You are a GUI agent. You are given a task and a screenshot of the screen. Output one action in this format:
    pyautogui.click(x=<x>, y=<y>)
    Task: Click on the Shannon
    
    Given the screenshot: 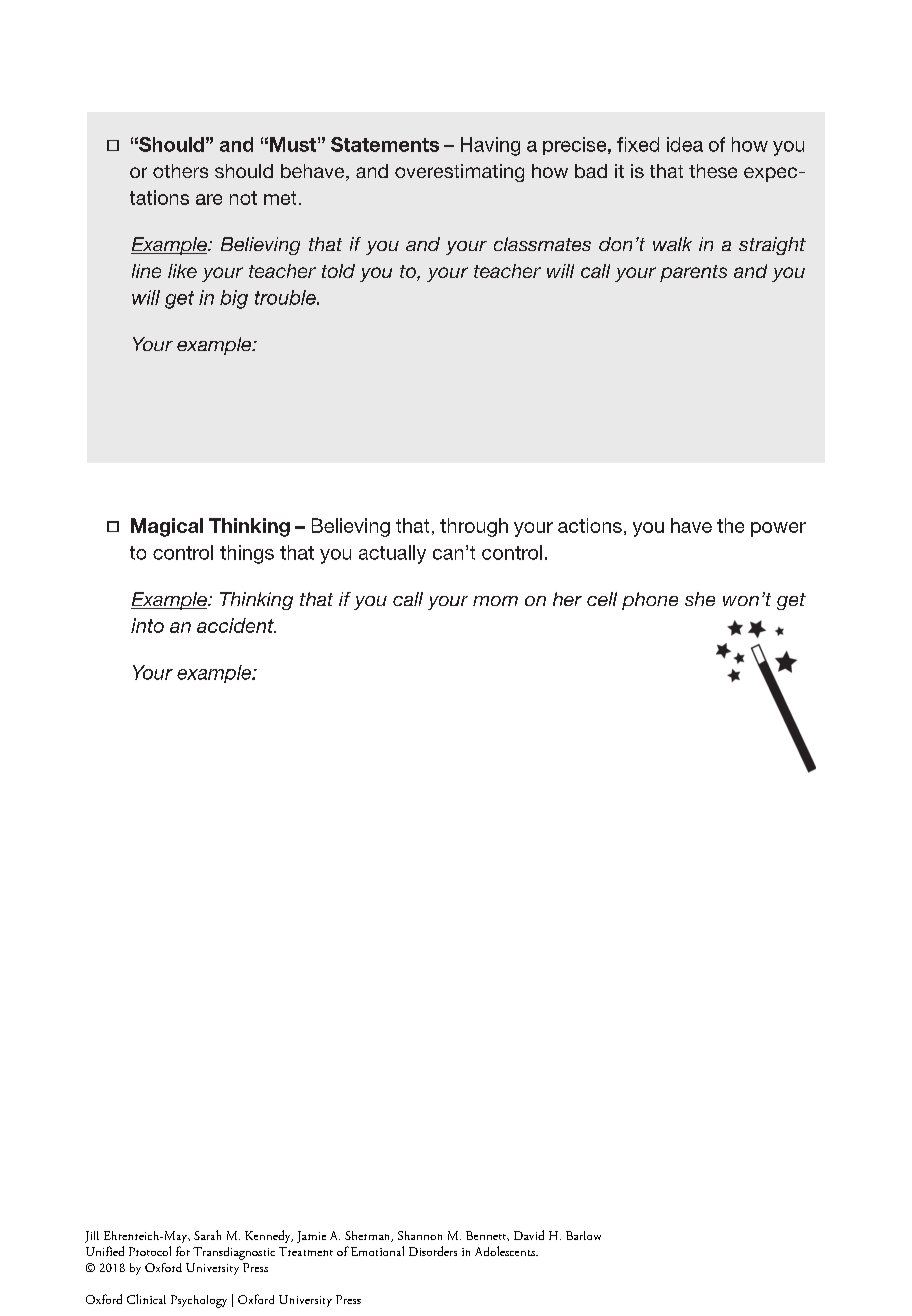 What is the action you would take?
    pyautogui.click(x=420, y=1235)
